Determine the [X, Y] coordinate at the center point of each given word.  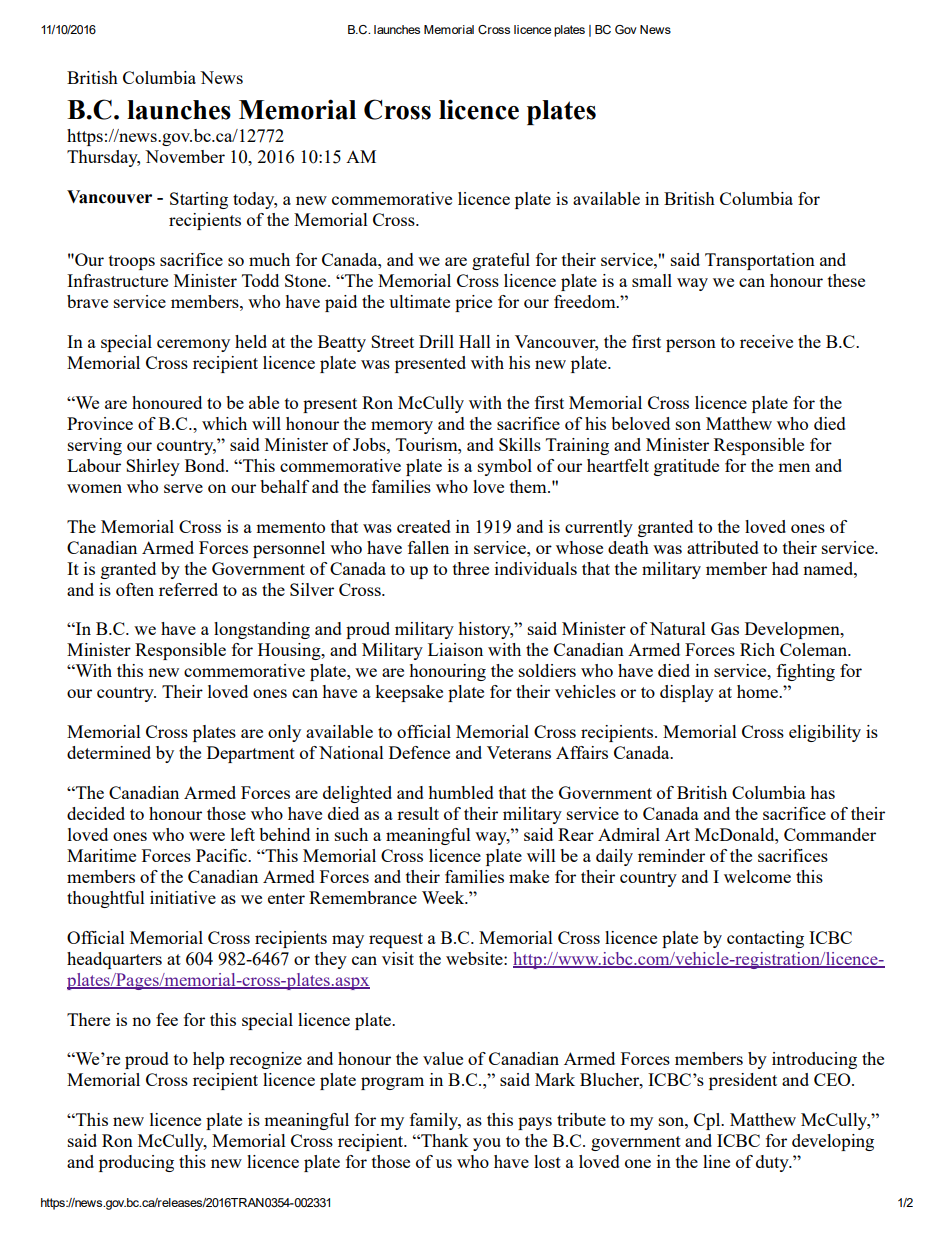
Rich [757, 649]
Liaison [455, 649]
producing [136, 1163]
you [487, 1144]
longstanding [262, 630]
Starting [199, 200]
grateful [501, 261]
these [846, 280]
